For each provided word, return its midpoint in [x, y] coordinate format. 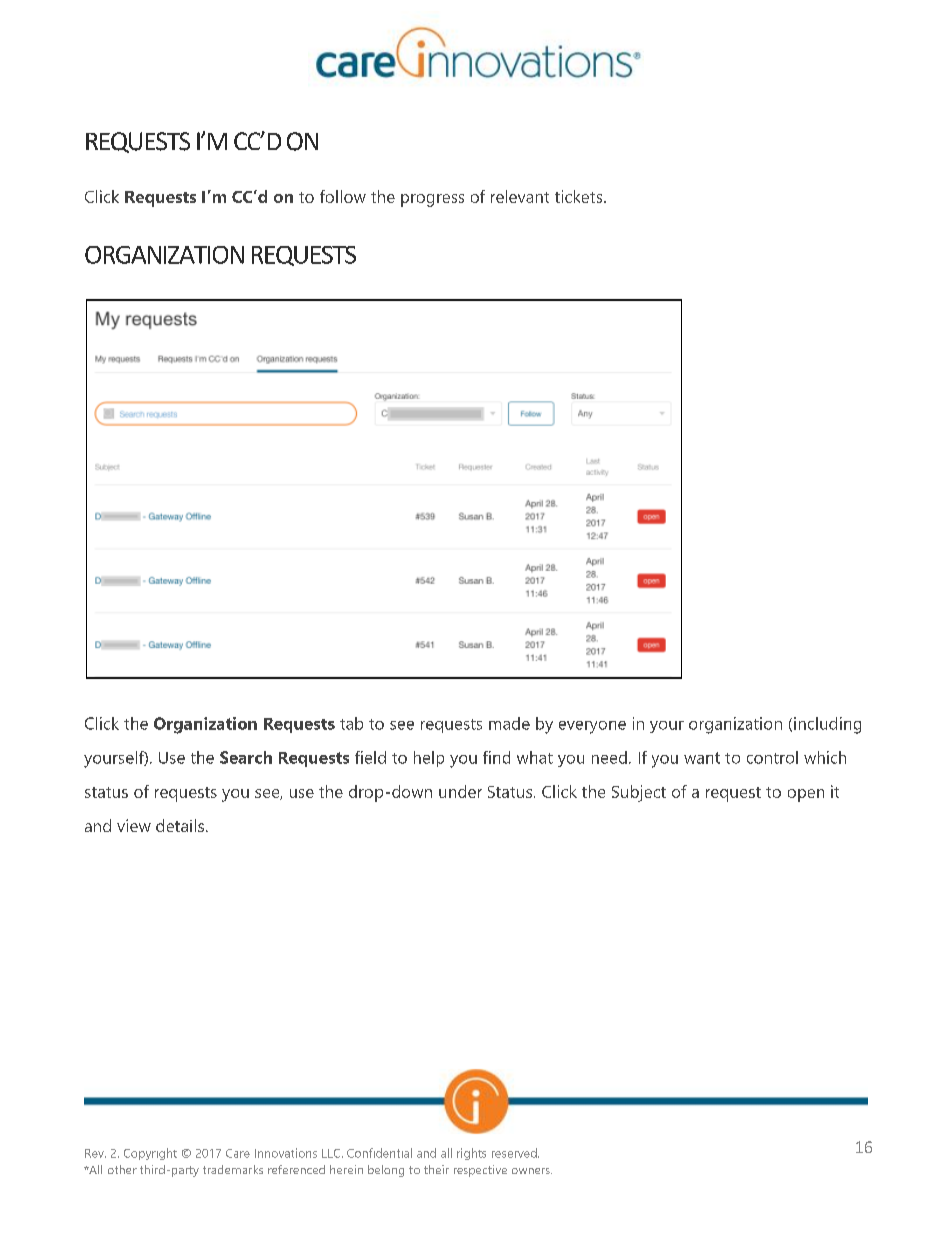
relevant [520, 196]
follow [343, 196]
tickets [580, 196]
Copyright [150, 1154]
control [772, 757]
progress [432, 200]
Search [246, 757]
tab [351, 723]
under [460, 791]
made [509, 723]
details [181, 825]
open [806, 795]
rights [471, 1154]
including [827, 725]
